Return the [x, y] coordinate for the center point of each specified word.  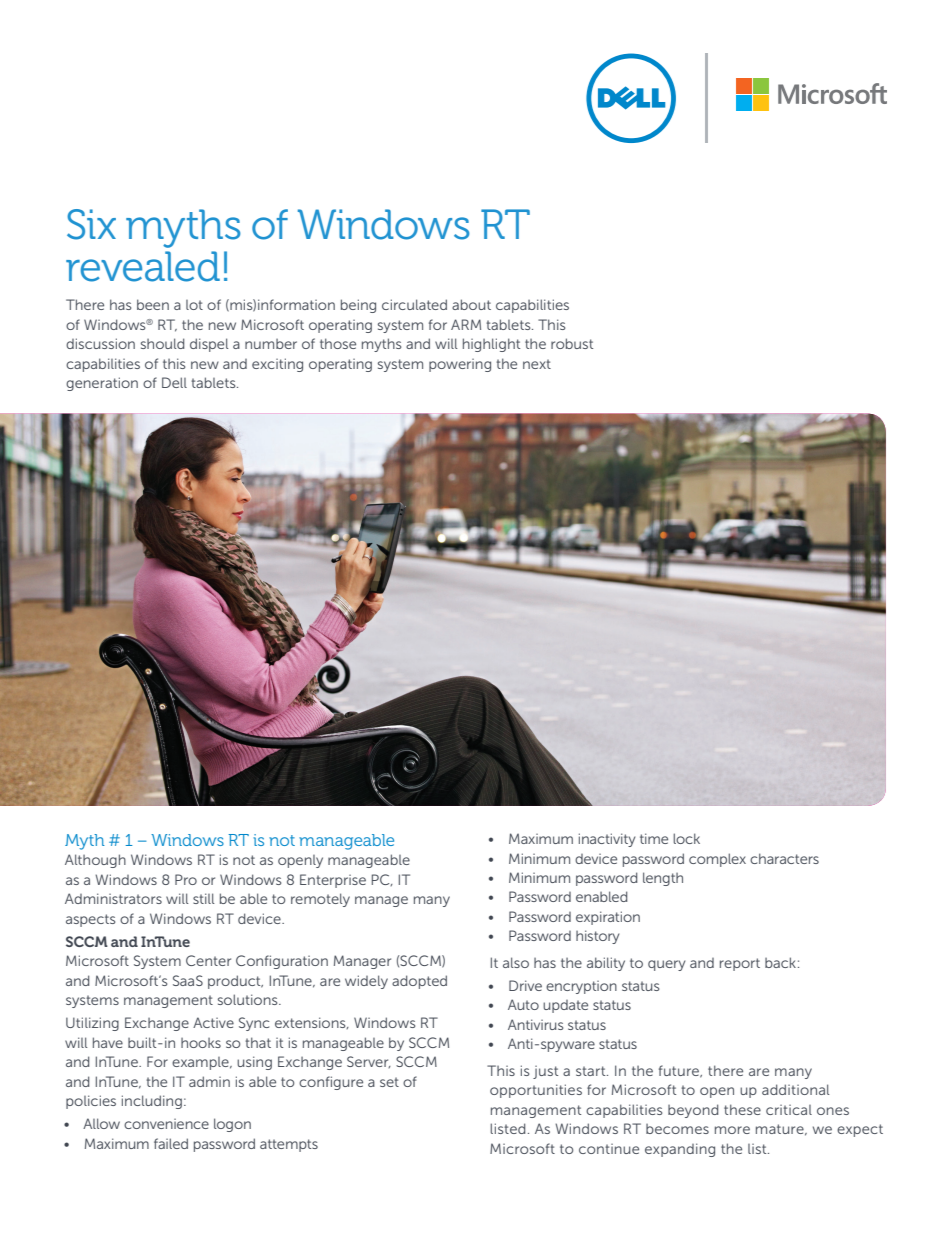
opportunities [536, 1091]
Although [95, 861]
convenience [166, 1124]
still [204, 898]
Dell [174, 382]
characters [784, 858]
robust [572, 343]
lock [686, 838]
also [516, 962]
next [537, 364]
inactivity [607, 840]
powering [460, 365]
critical [789, 1110]
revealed [143, 266]
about [471, 304]
